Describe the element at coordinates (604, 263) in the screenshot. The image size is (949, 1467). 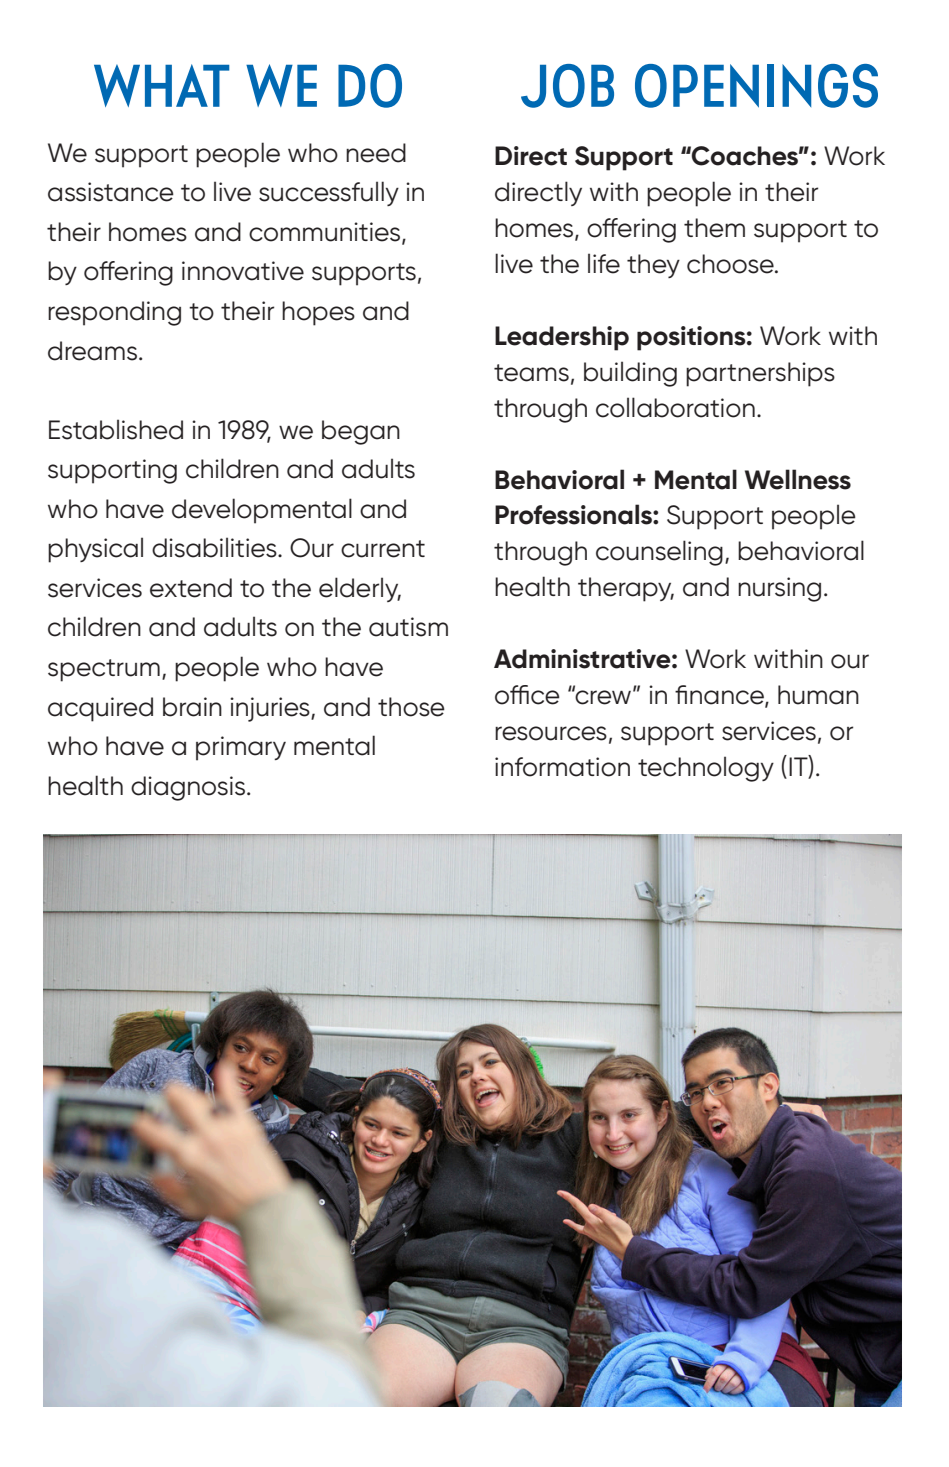
I see `life` at that location.
